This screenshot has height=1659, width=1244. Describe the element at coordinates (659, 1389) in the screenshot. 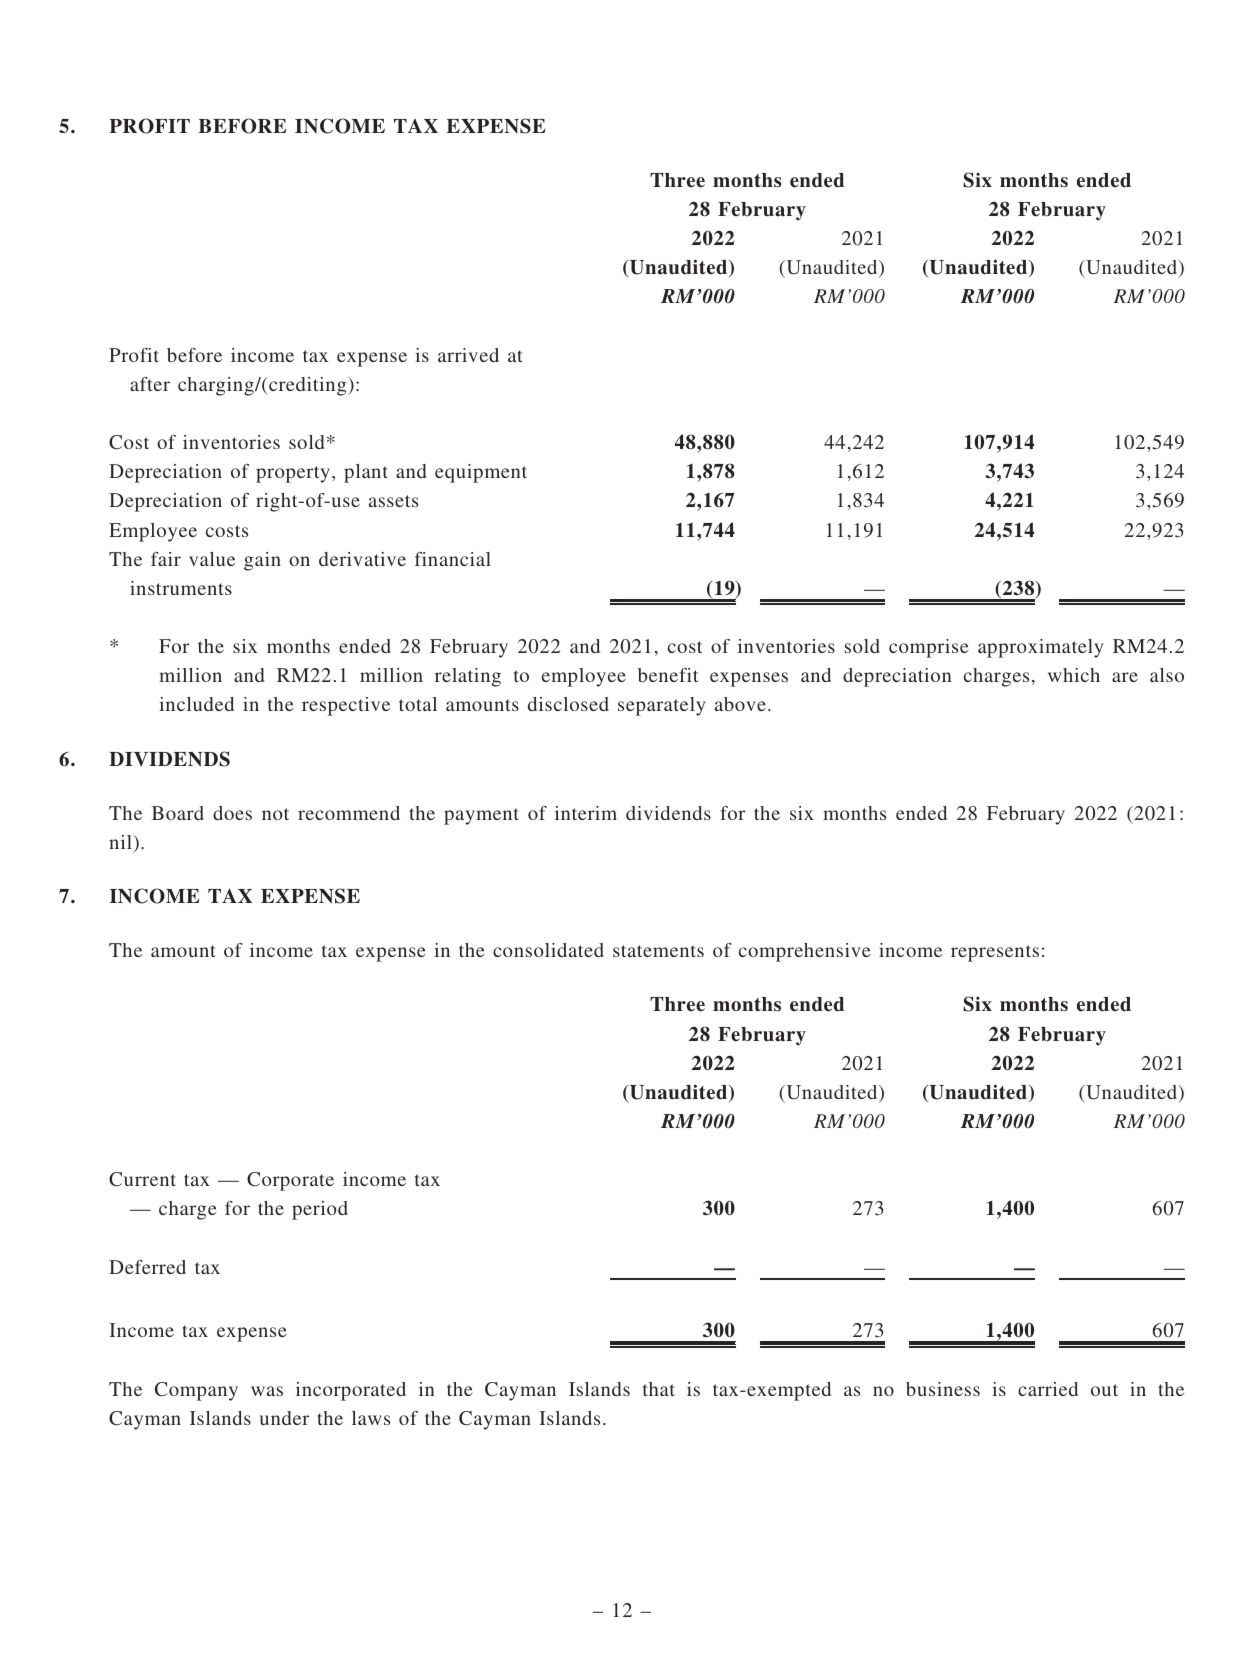

I see `that` at that location.
